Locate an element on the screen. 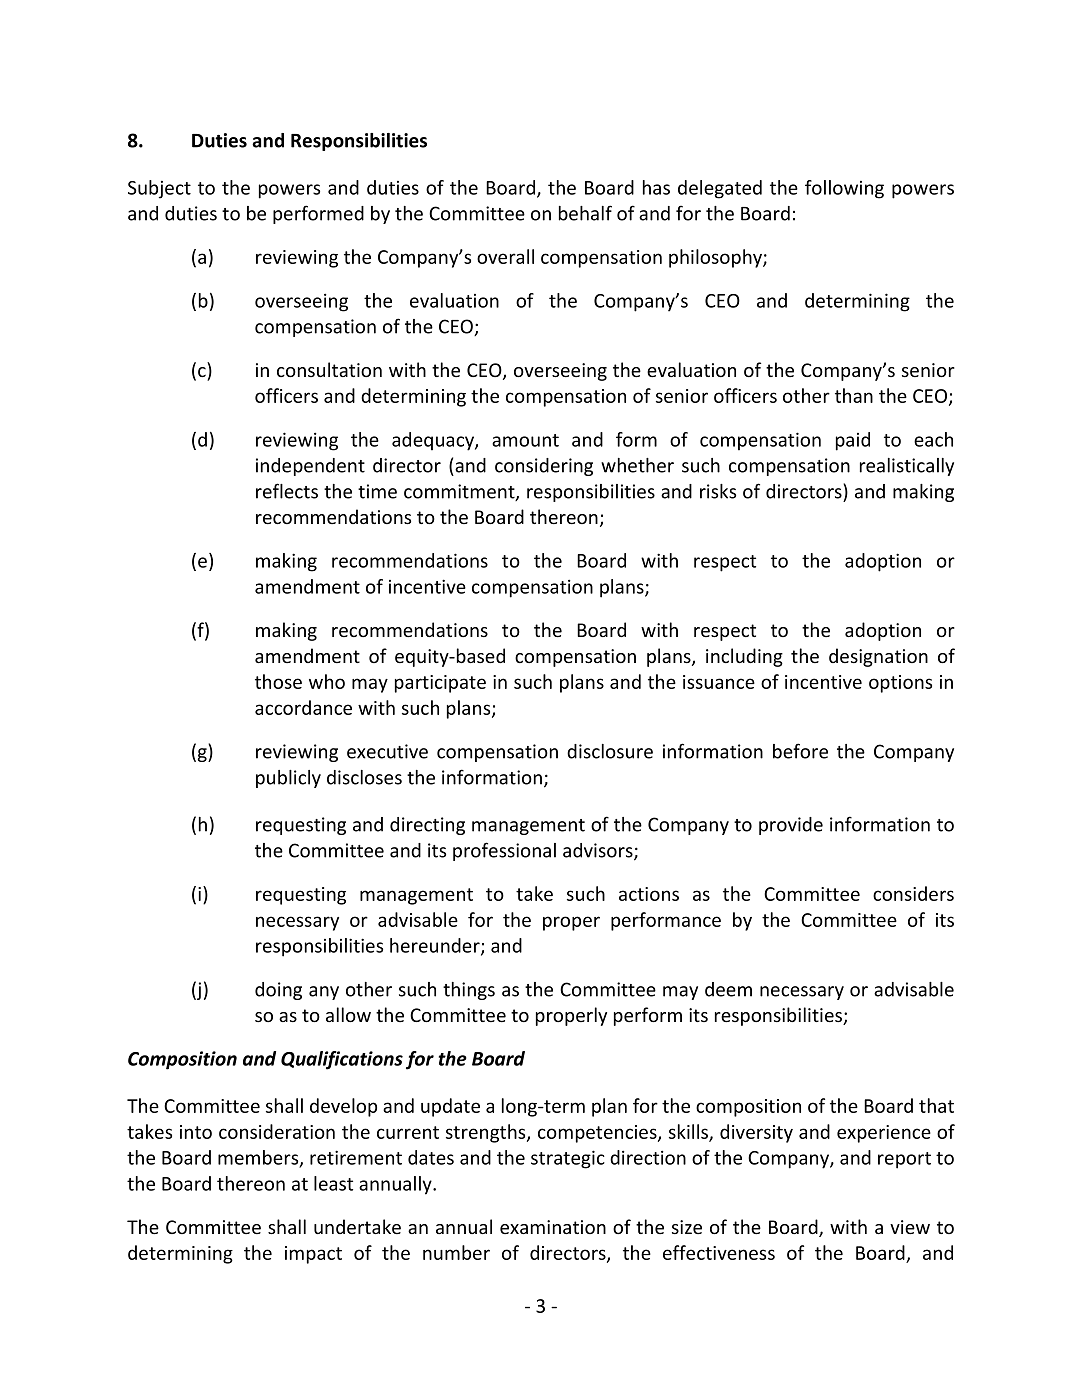  doing is located at coordinates (278, 991).
